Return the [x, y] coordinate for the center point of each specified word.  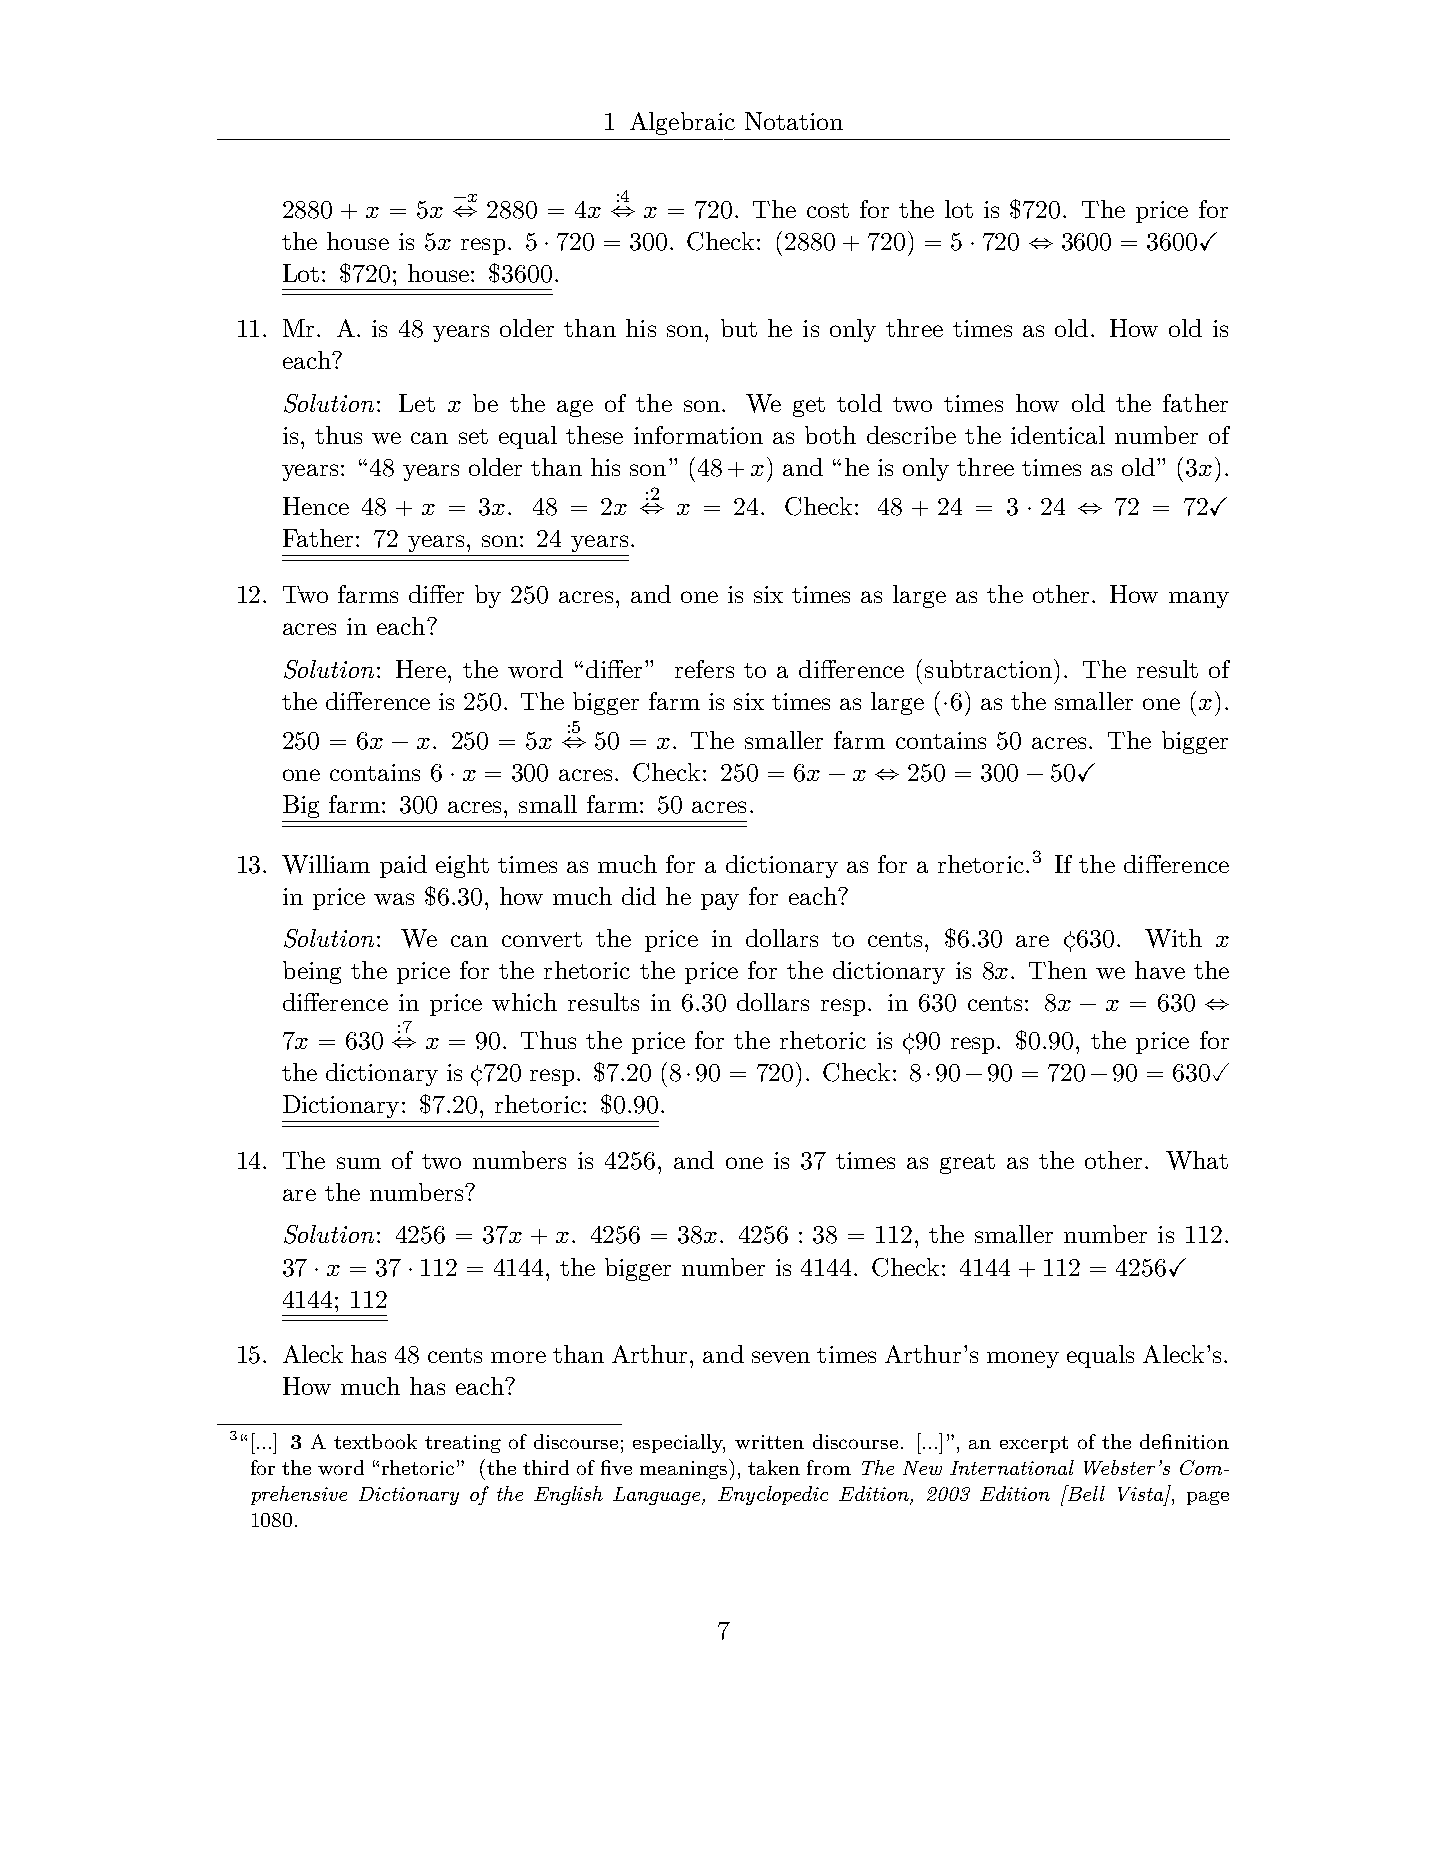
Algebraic [682, 123]
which [524, 1002]
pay [720, 901]
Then [1058, 970]
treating [463, 1444]
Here [422, 669]
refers [704, 669]
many [1199, 599]
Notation [794, 121]
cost [828, 210]
